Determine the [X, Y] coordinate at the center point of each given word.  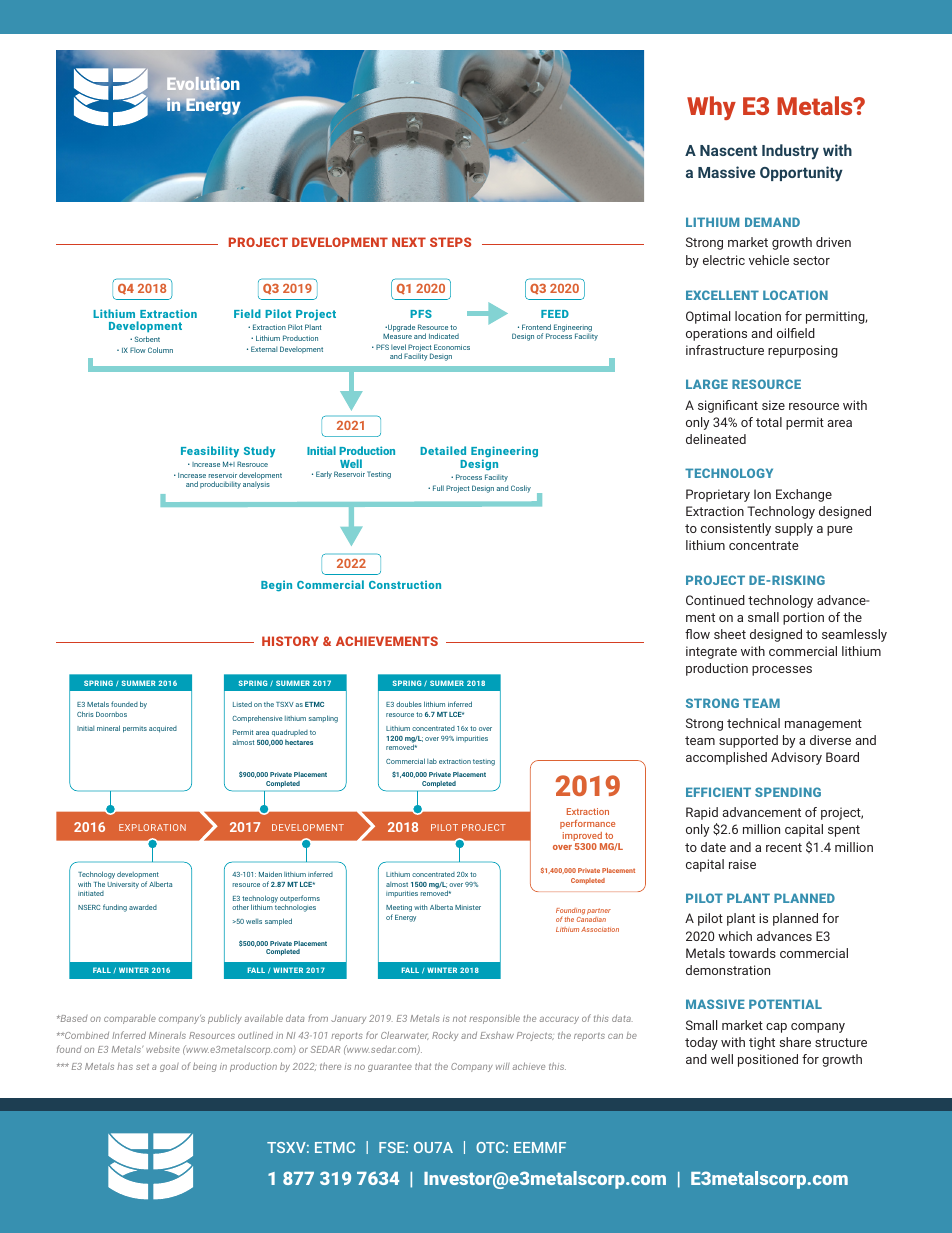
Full [438, 488]
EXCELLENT [722, 295]
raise [742, 864]
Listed [242, 704]
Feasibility [210, 452]
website [163, 1049]
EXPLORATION [152, 827]
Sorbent [147, 339]
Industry [790, 152]
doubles [408, 704]
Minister [468, 907]
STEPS [450, 242]
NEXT [409, 242]
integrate [711, 652]
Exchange [804, 495]
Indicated [444, 336]
